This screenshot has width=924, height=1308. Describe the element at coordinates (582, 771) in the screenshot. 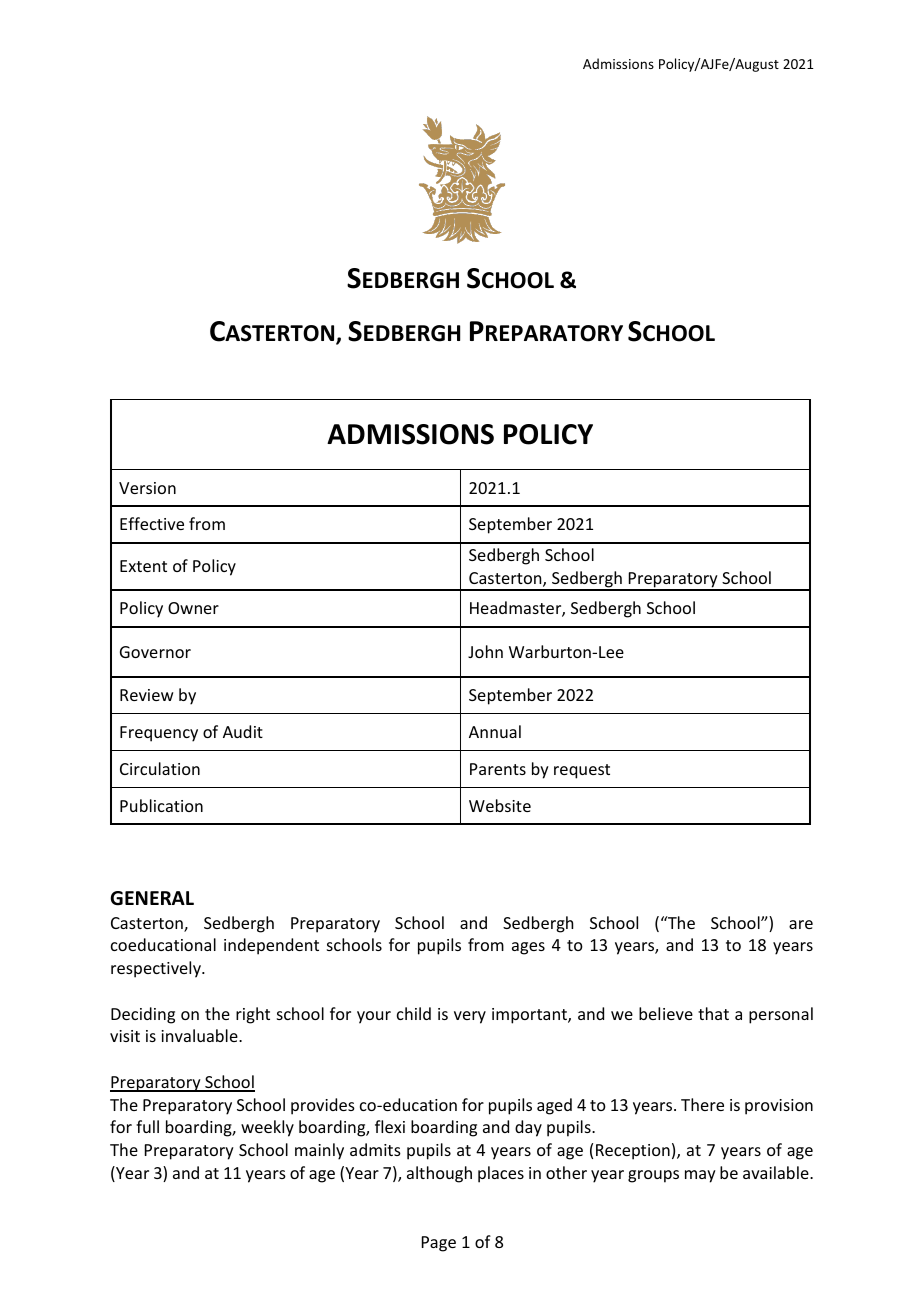

I see `request` at that location.
